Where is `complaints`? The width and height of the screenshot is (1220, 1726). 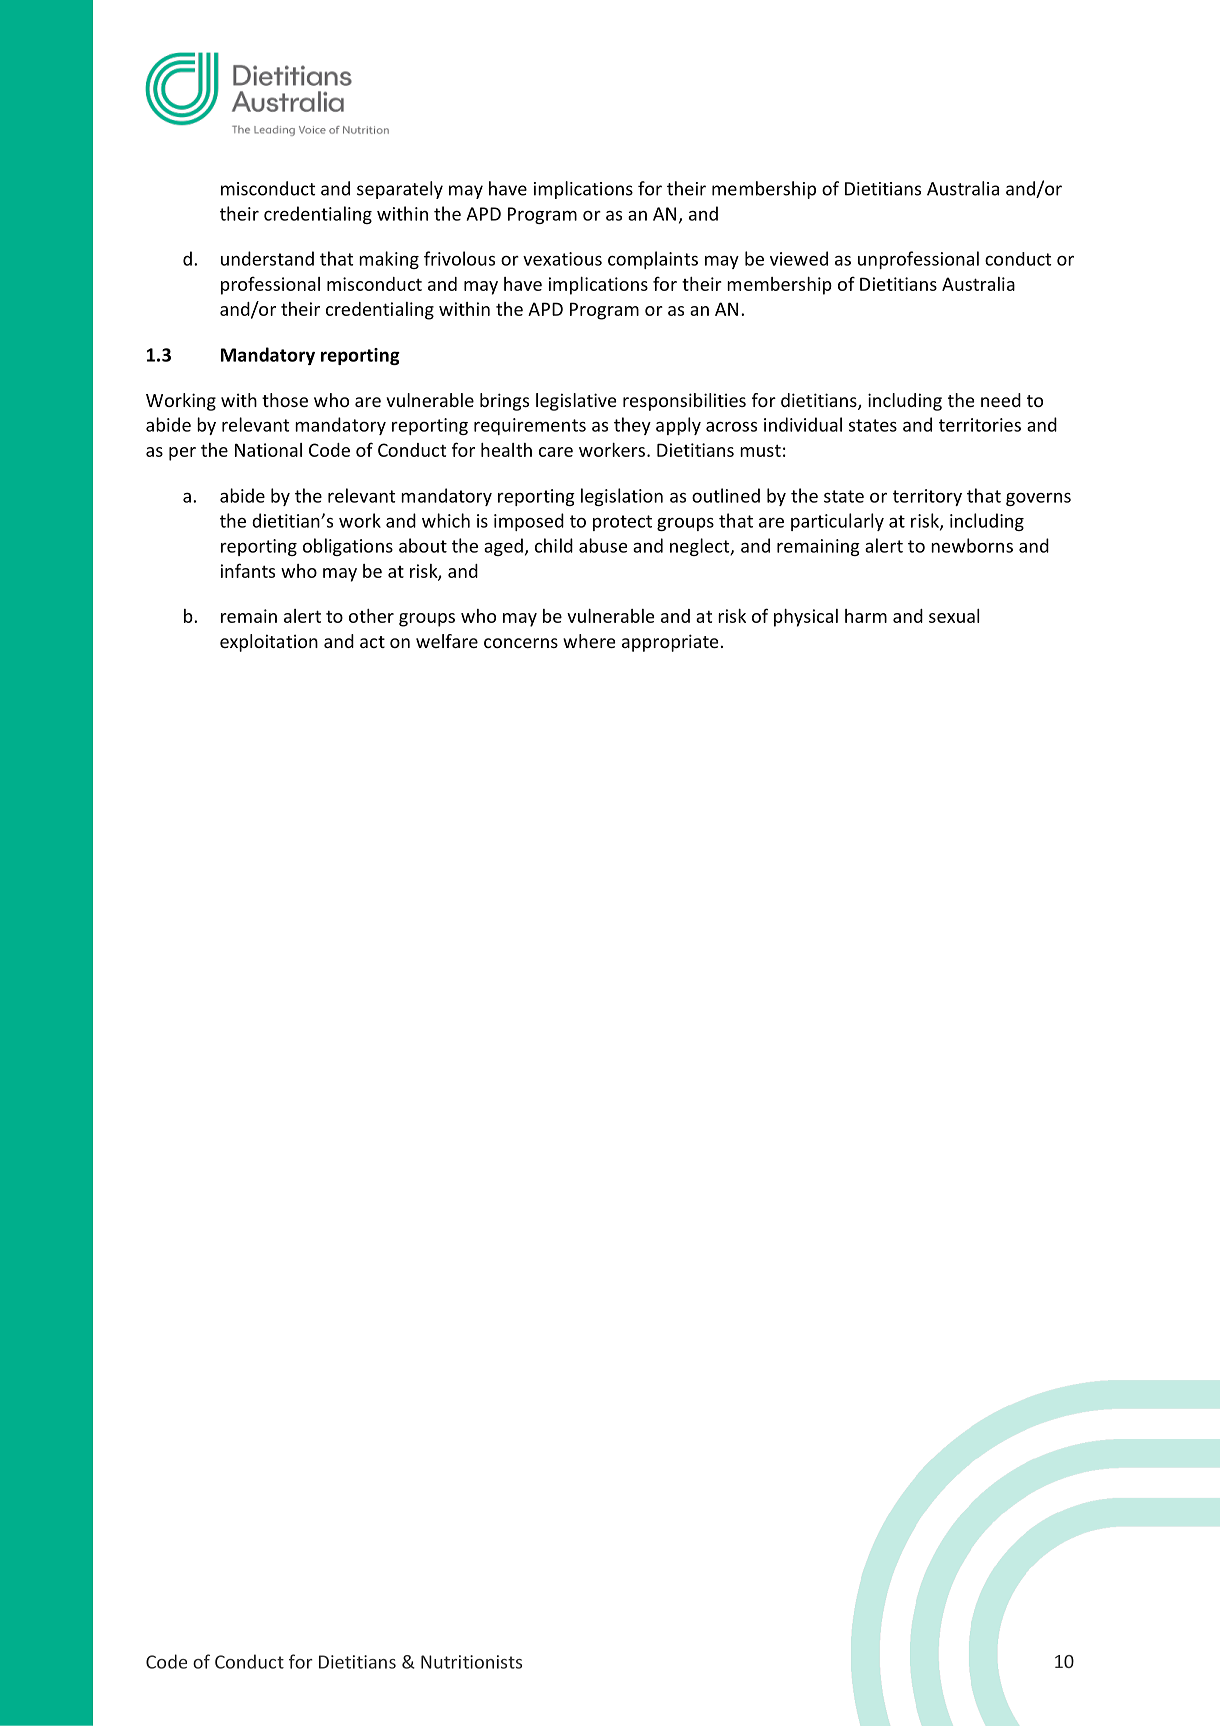 complaints is located at coordinates (653, 260).
